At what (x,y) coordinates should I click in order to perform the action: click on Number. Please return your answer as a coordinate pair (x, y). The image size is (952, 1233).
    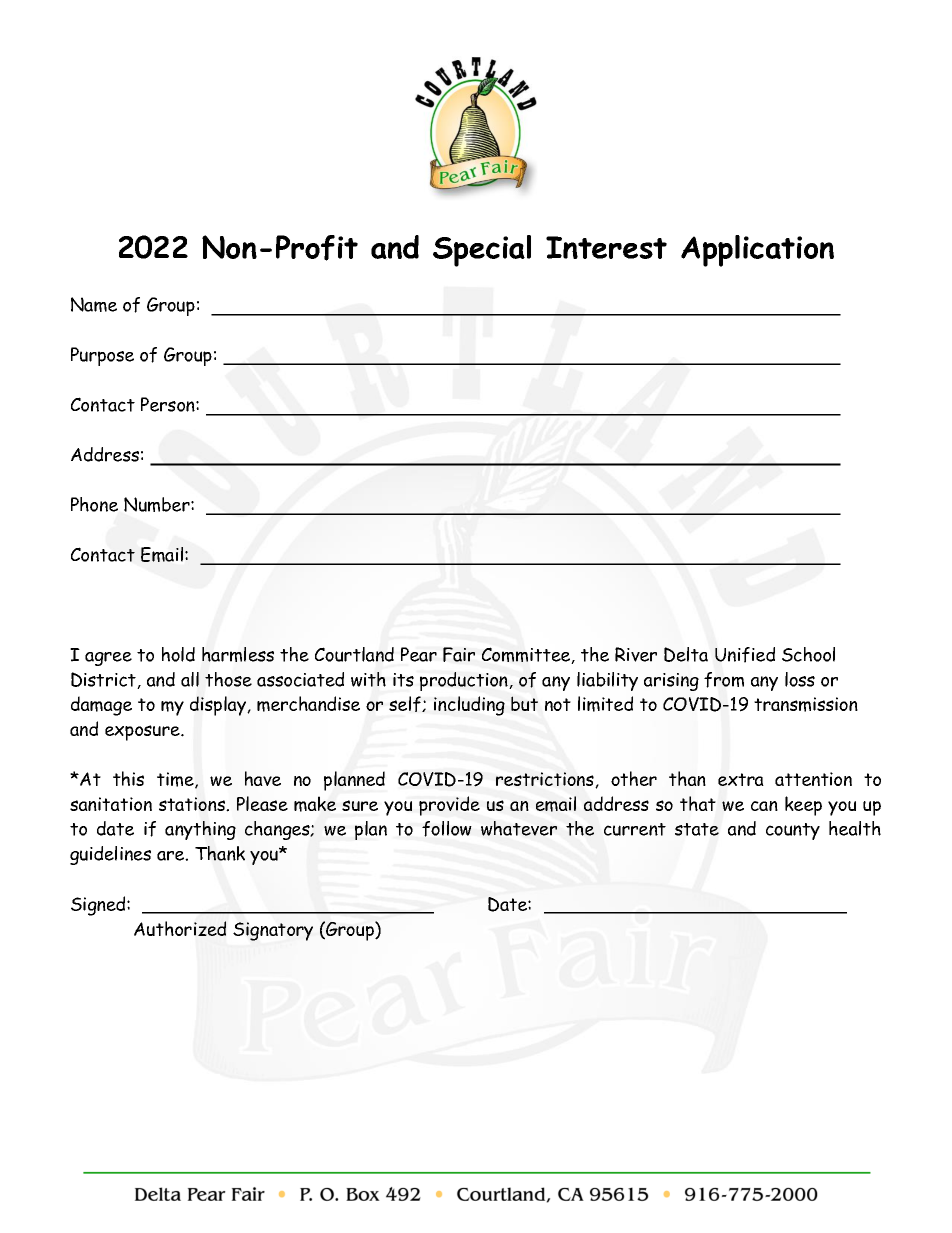
    Looking at the image, I should click on (158, 504).
